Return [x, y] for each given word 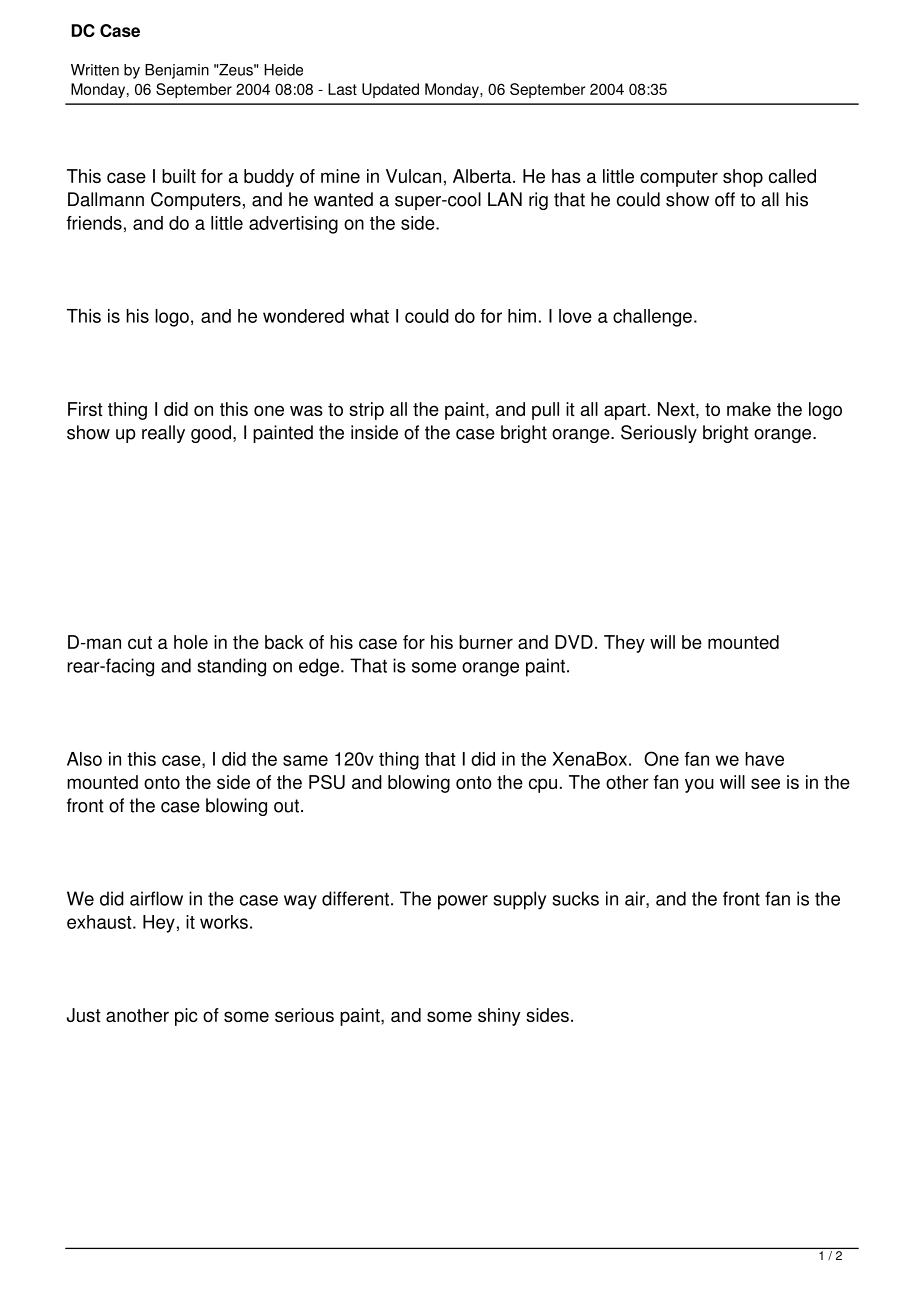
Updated [390, 90]
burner [486, 642]
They [624, 644]
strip [366, 411]
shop [743, 178]
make [749, 409]
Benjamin [177, 71]
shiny [499, 1017]
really [163, 434]
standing [231, 667]
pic [186, 1017]
